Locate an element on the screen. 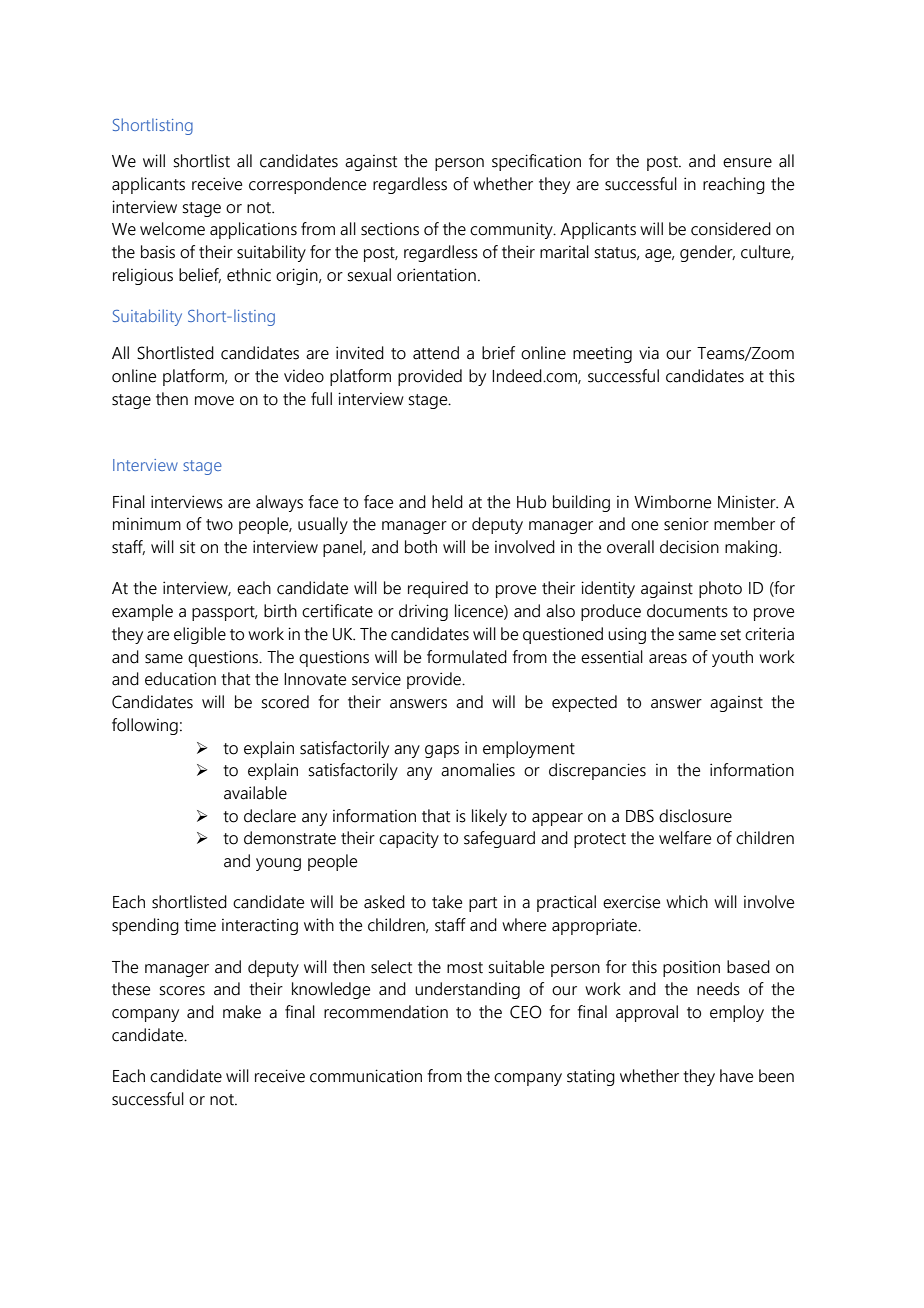 This screenshot has width=924, height=1308. driving is located at coordinates (423, 612).
